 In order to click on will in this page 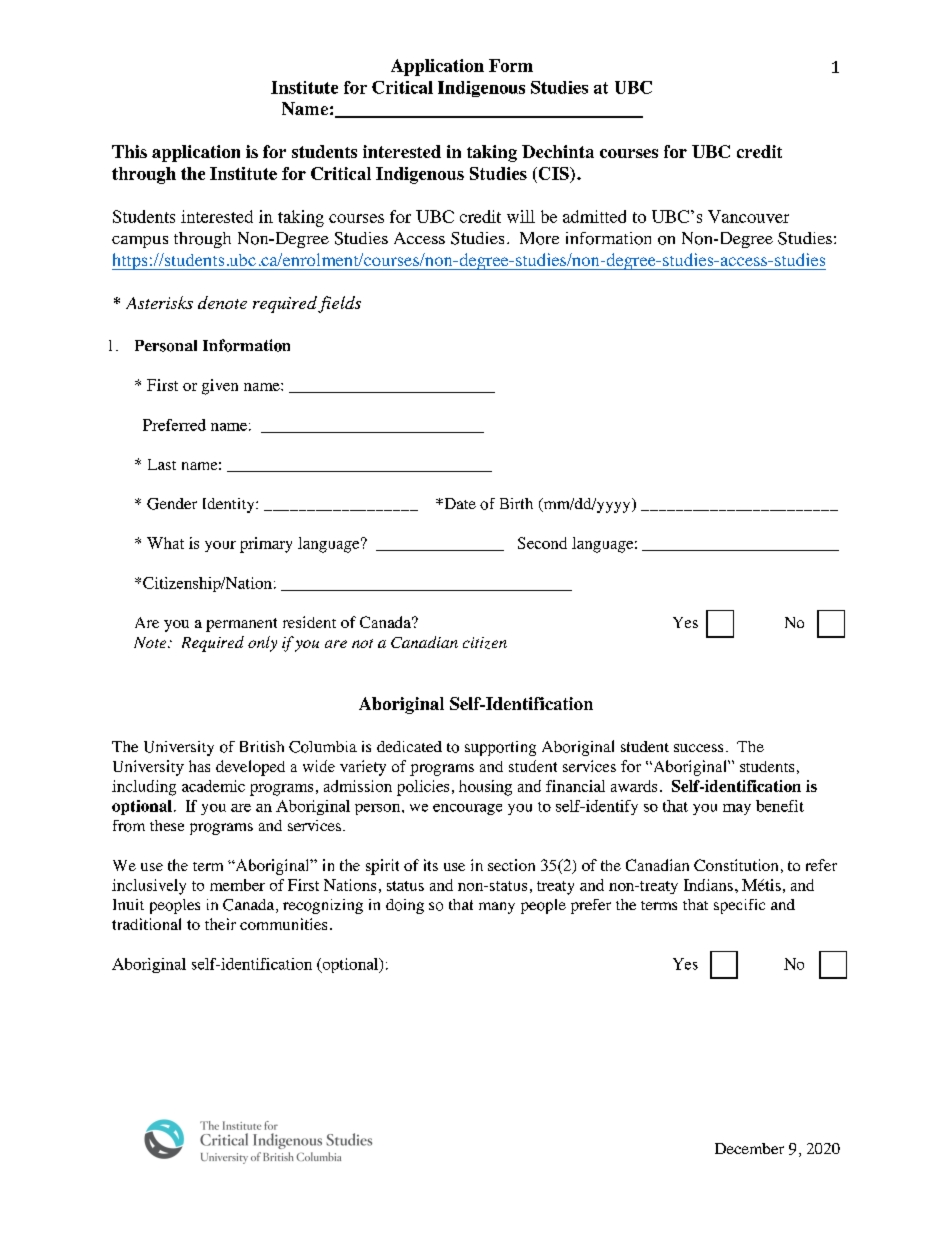, I will do `click(521, 216)`.
